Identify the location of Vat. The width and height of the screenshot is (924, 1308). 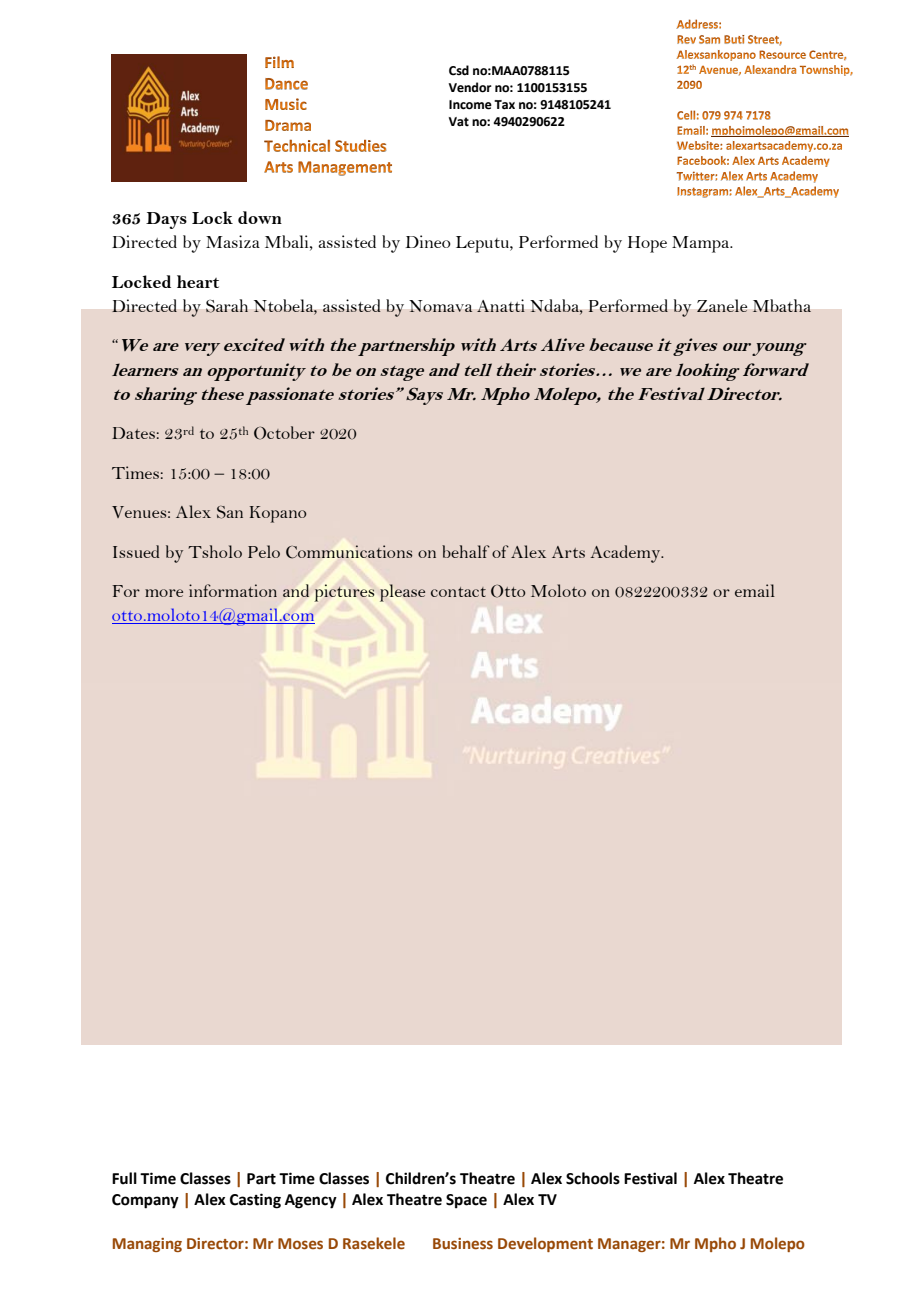
(459, 122).
